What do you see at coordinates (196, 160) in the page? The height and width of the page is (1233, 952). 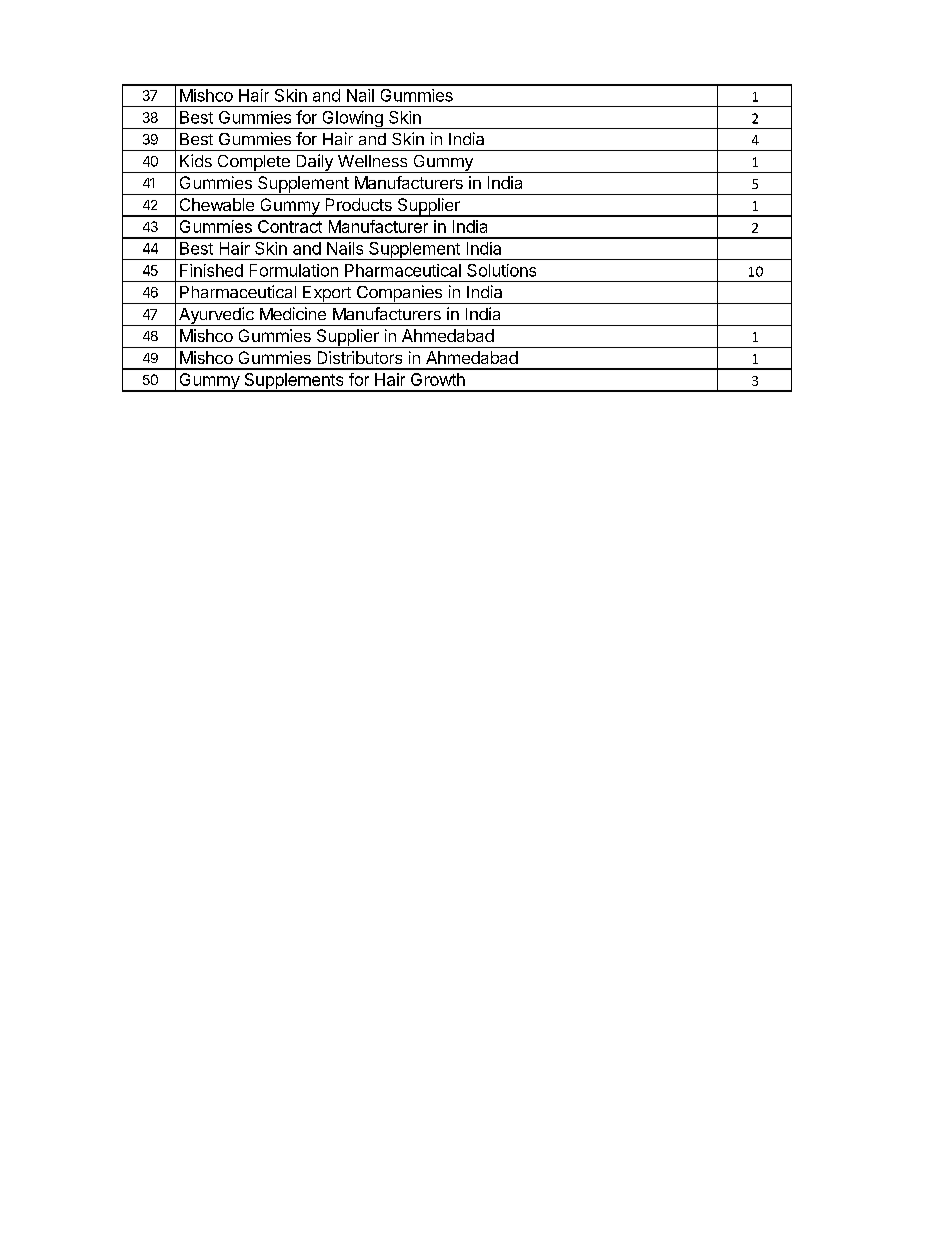 I see `Kids` at bounding box center [196, 160].
